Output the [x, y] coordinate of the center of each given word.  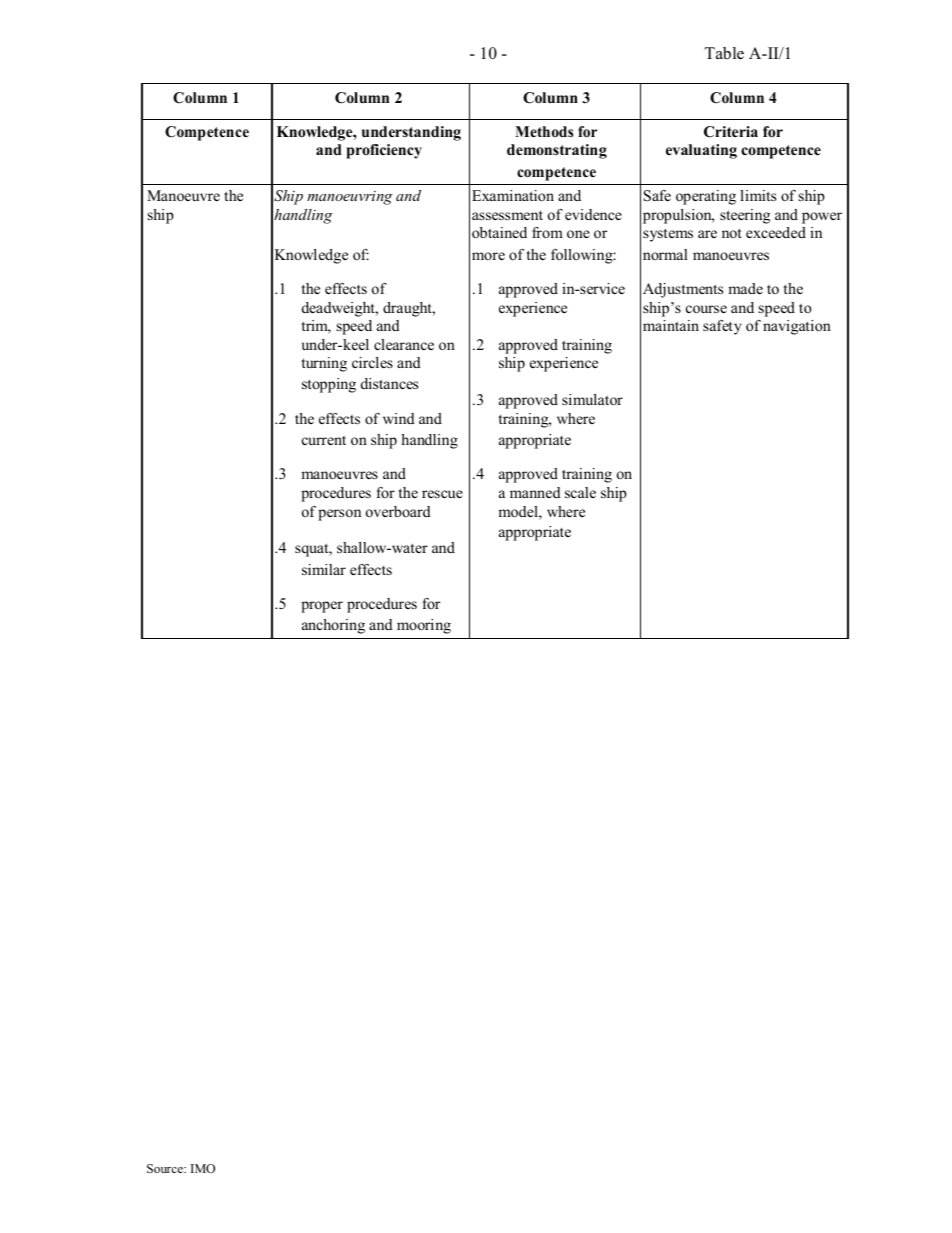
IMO [203, 1168]
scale [580, 492]
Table [724, 53]
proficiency [384, 151]
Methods [544, 131]
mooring [424, 626]
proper [322, 607]
